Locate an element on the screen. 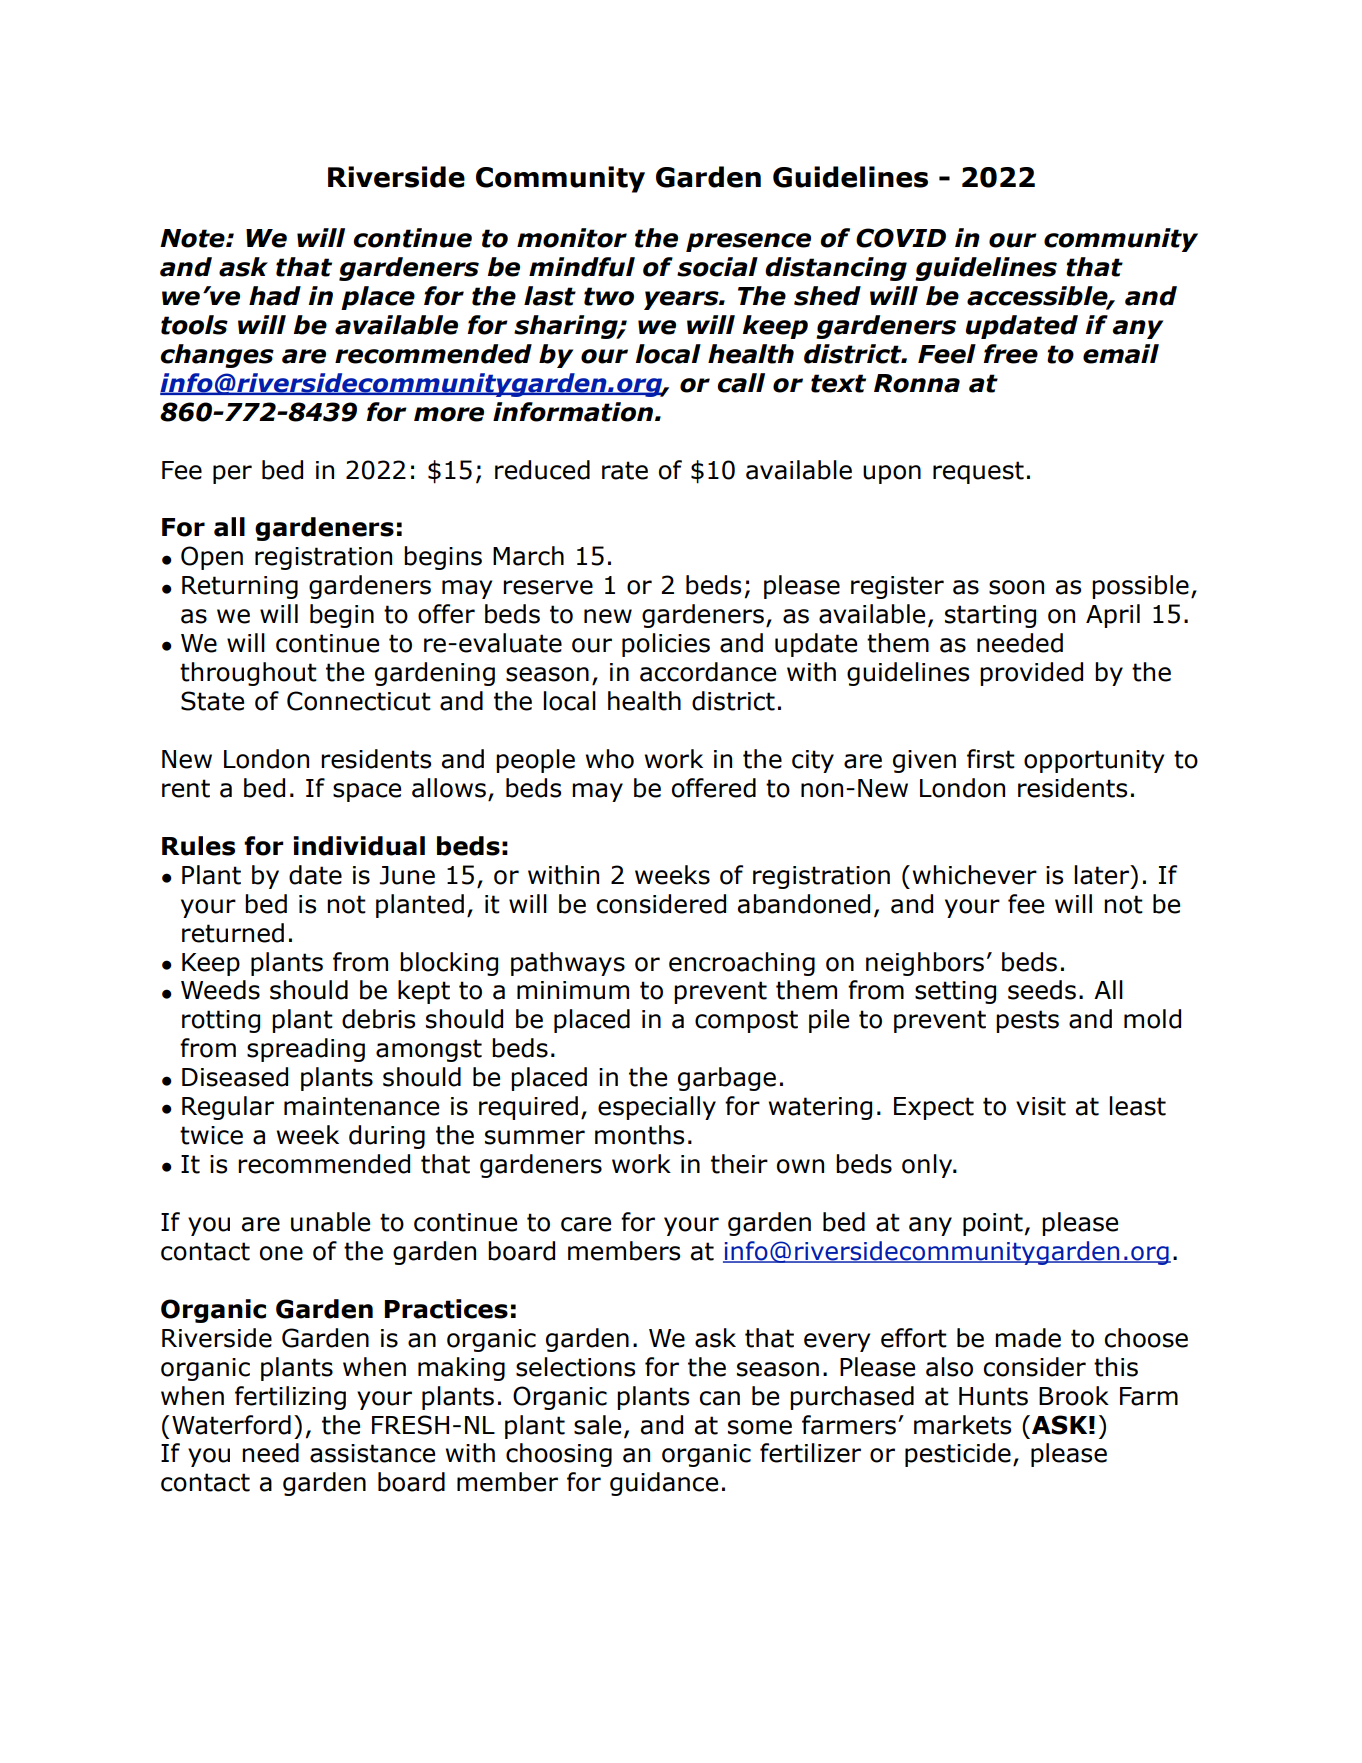 The height and width of the screenshot is (1763, 1362). free is located at coordinates (1010, 354).
